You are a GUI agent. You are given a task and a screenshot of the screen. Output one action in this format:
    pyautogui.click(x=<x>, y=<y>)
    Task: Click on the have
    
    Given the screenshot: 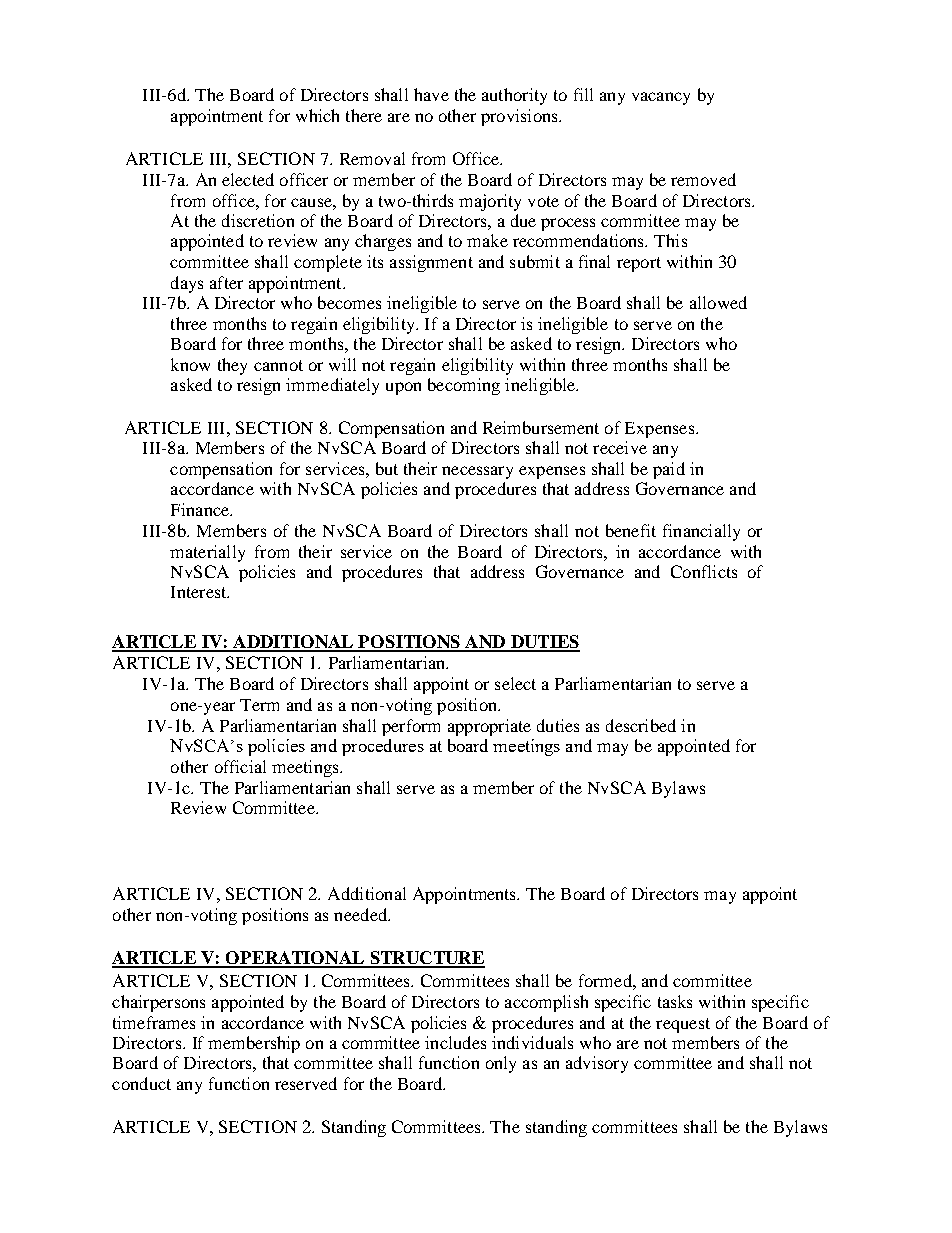 What is the action you would take?
    pyautogui.click(x=431, y=94)
